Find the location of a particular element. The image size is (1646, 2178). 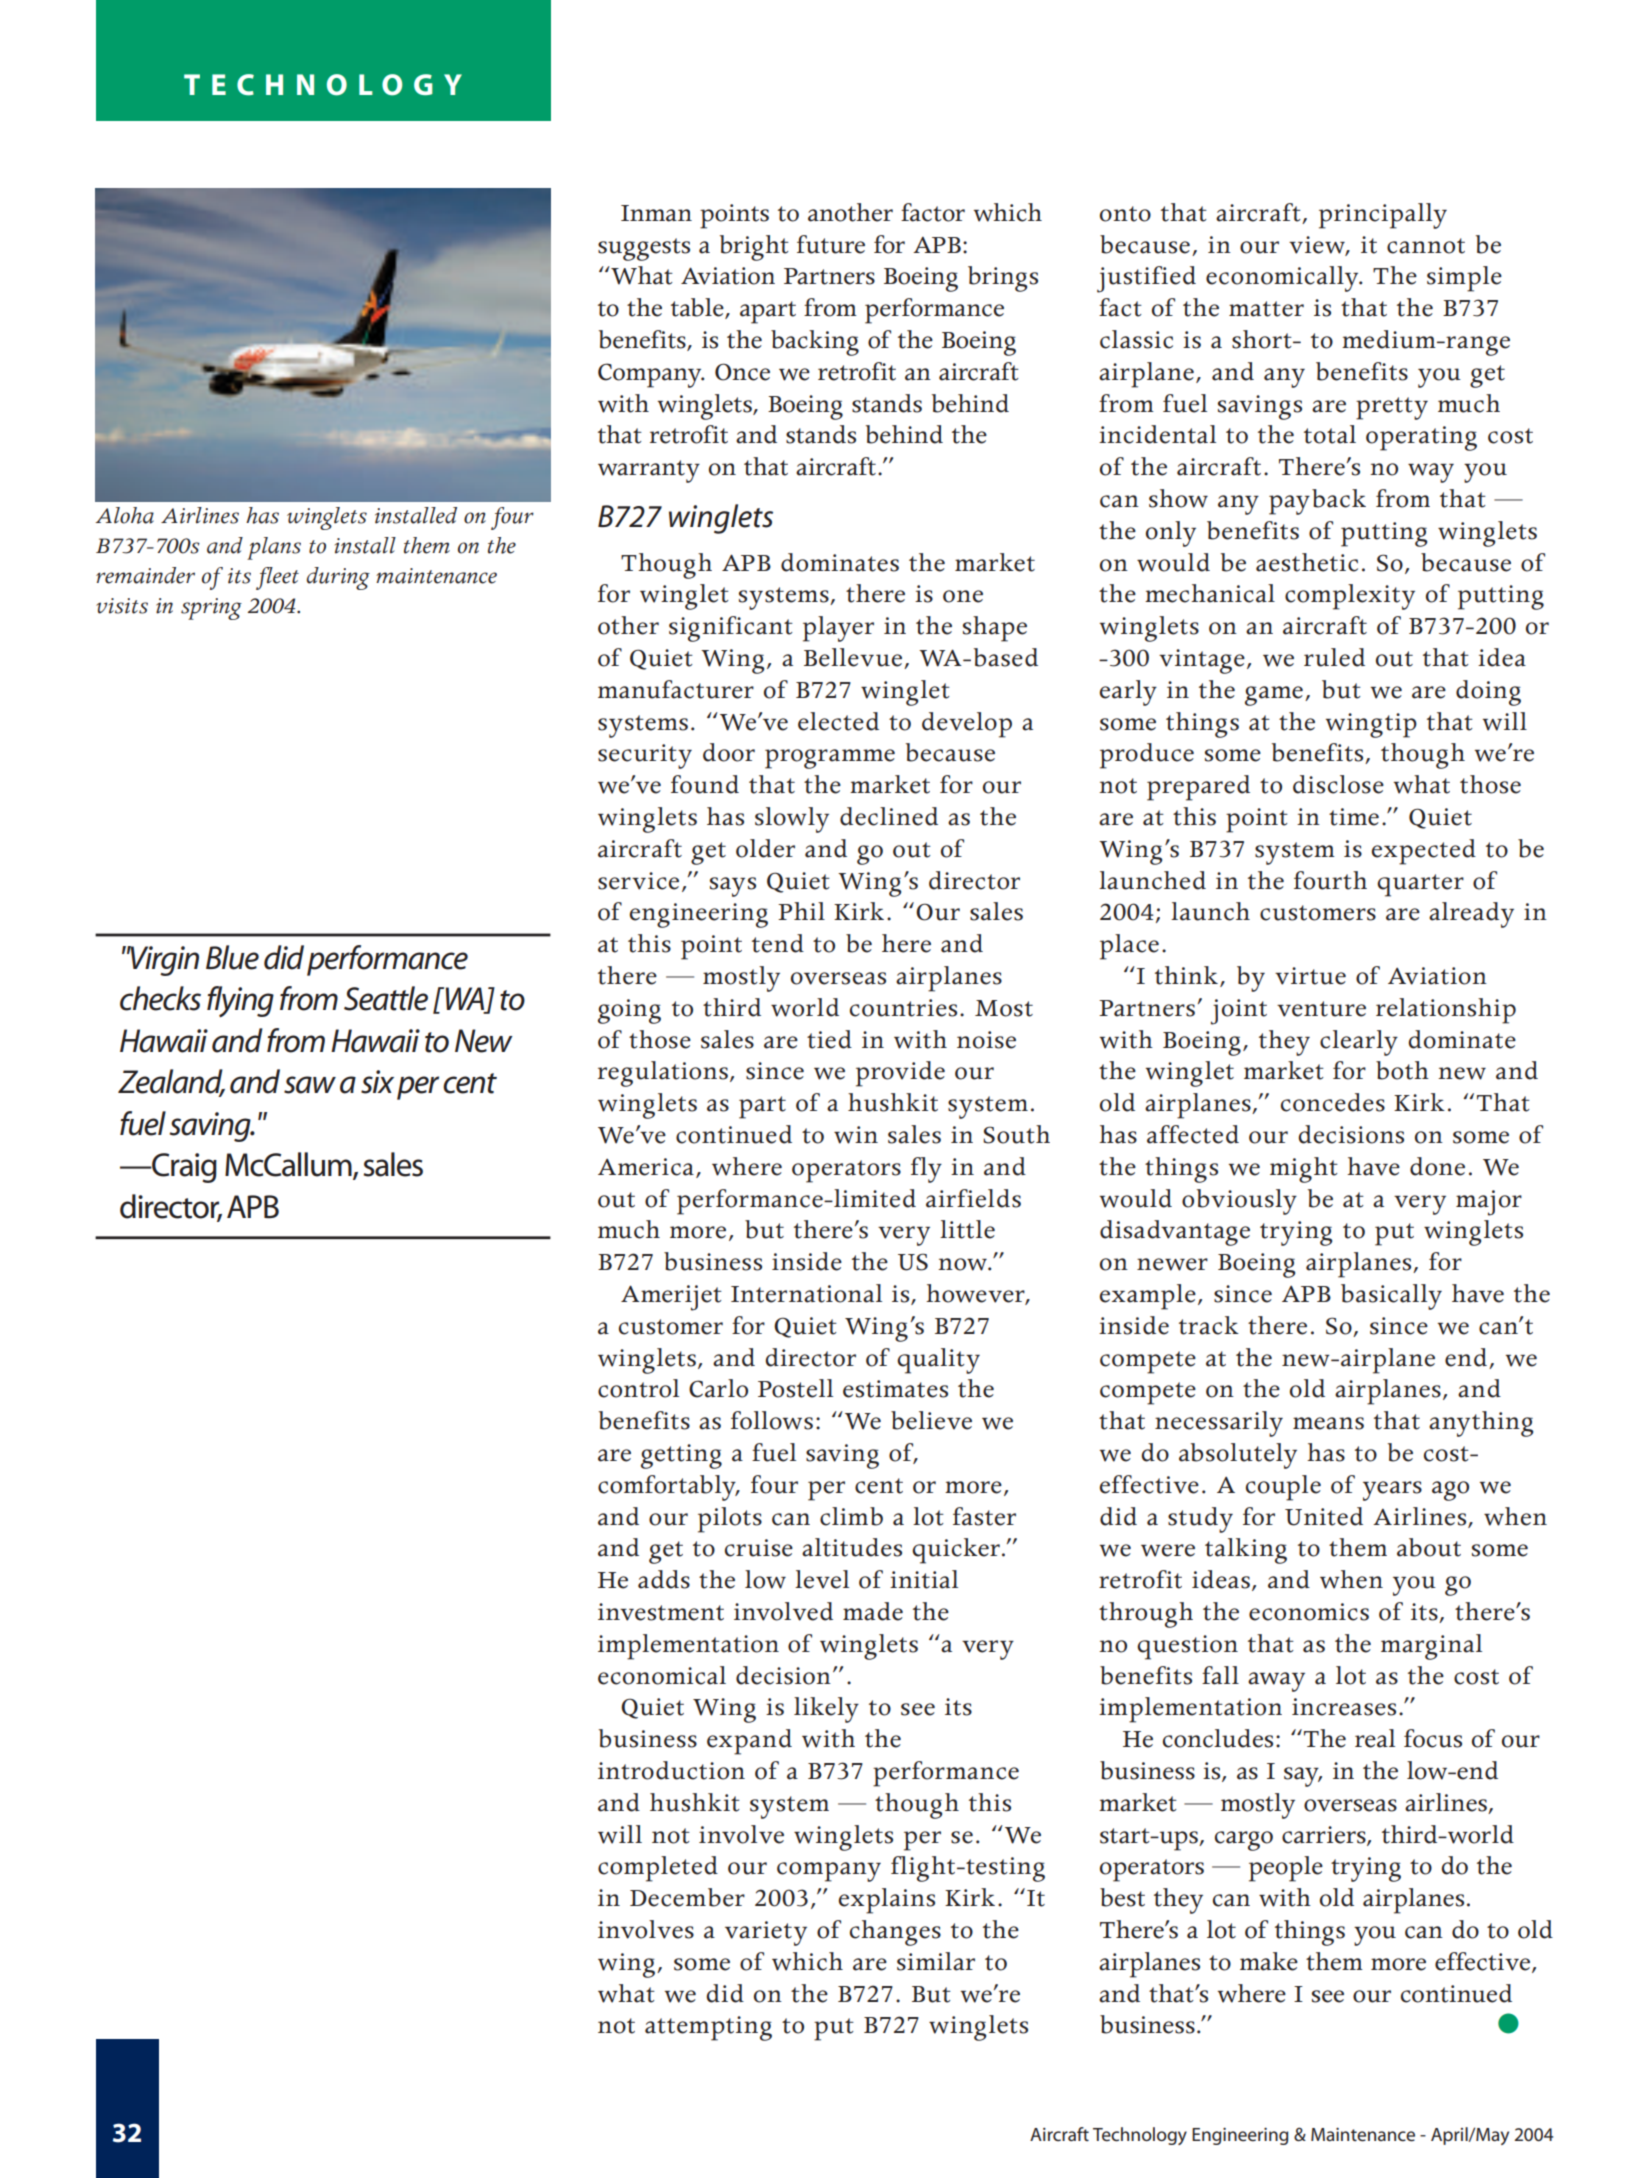

suggests is located at coordinates (644, 249).
